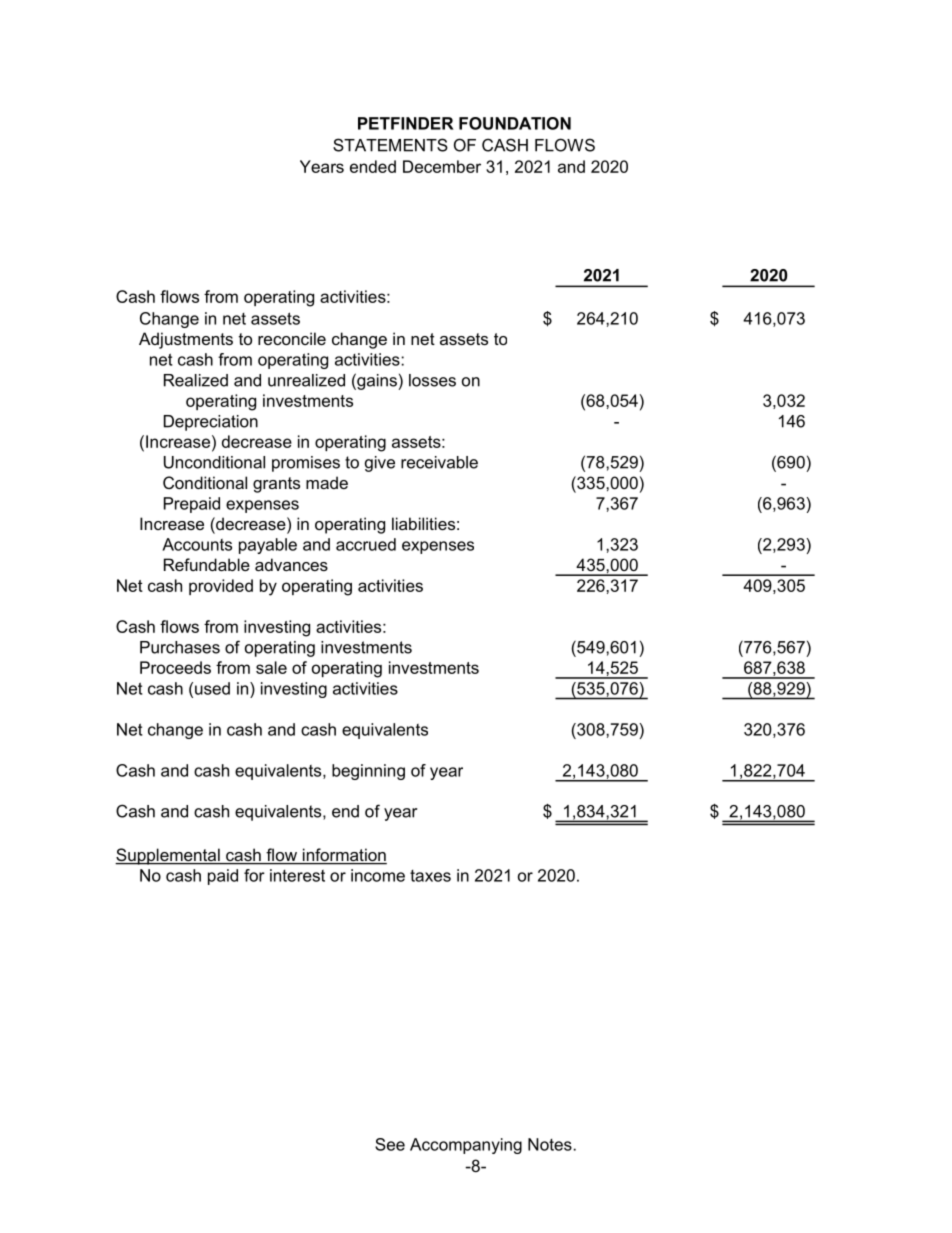 Image resolution: width=952 pixels, height=1233 pixels. Describe the element at coordinates (390, 1144) in the screenshot. I see `See` at that location.
